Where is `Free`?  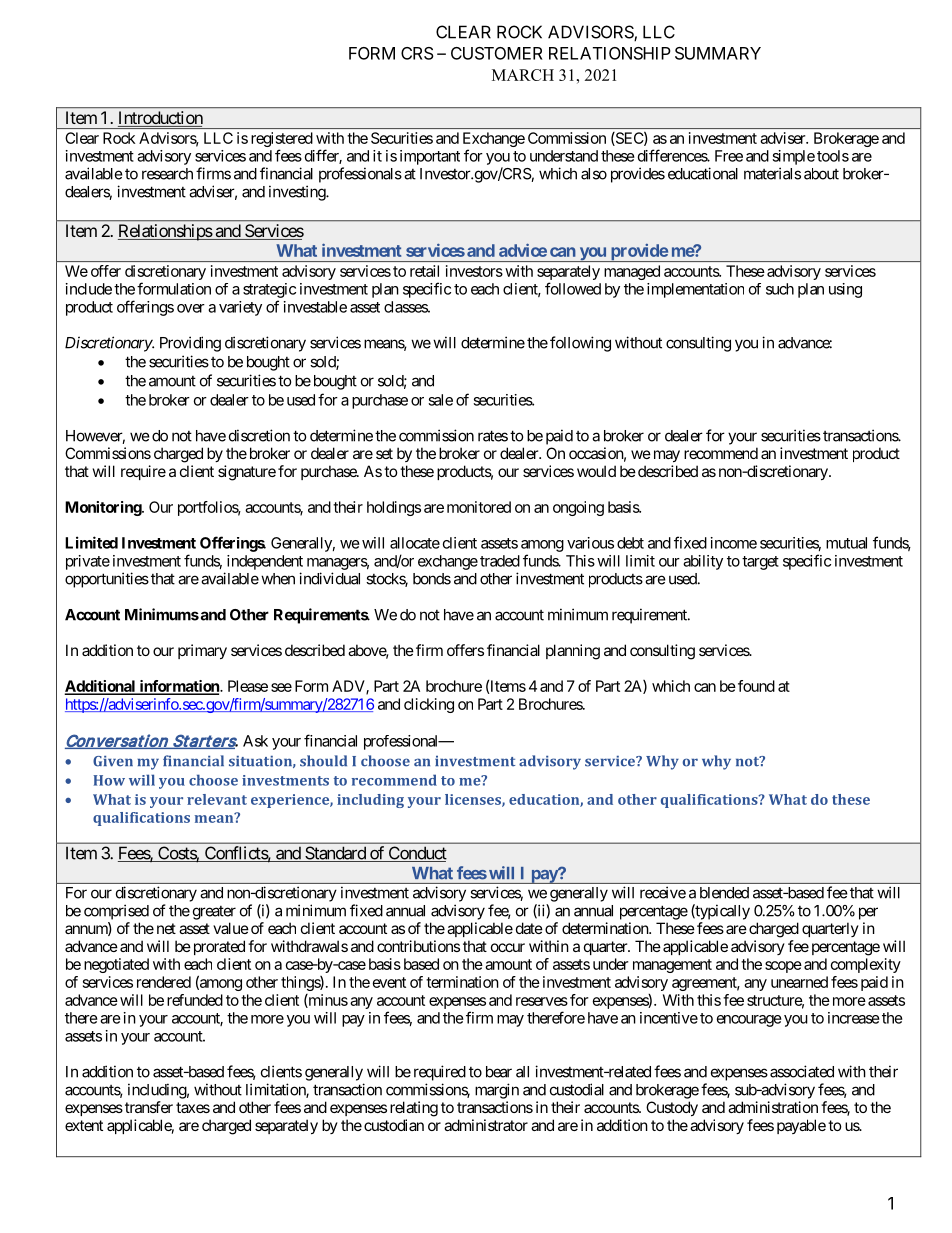 Free is located at coordinates (729, 156).
